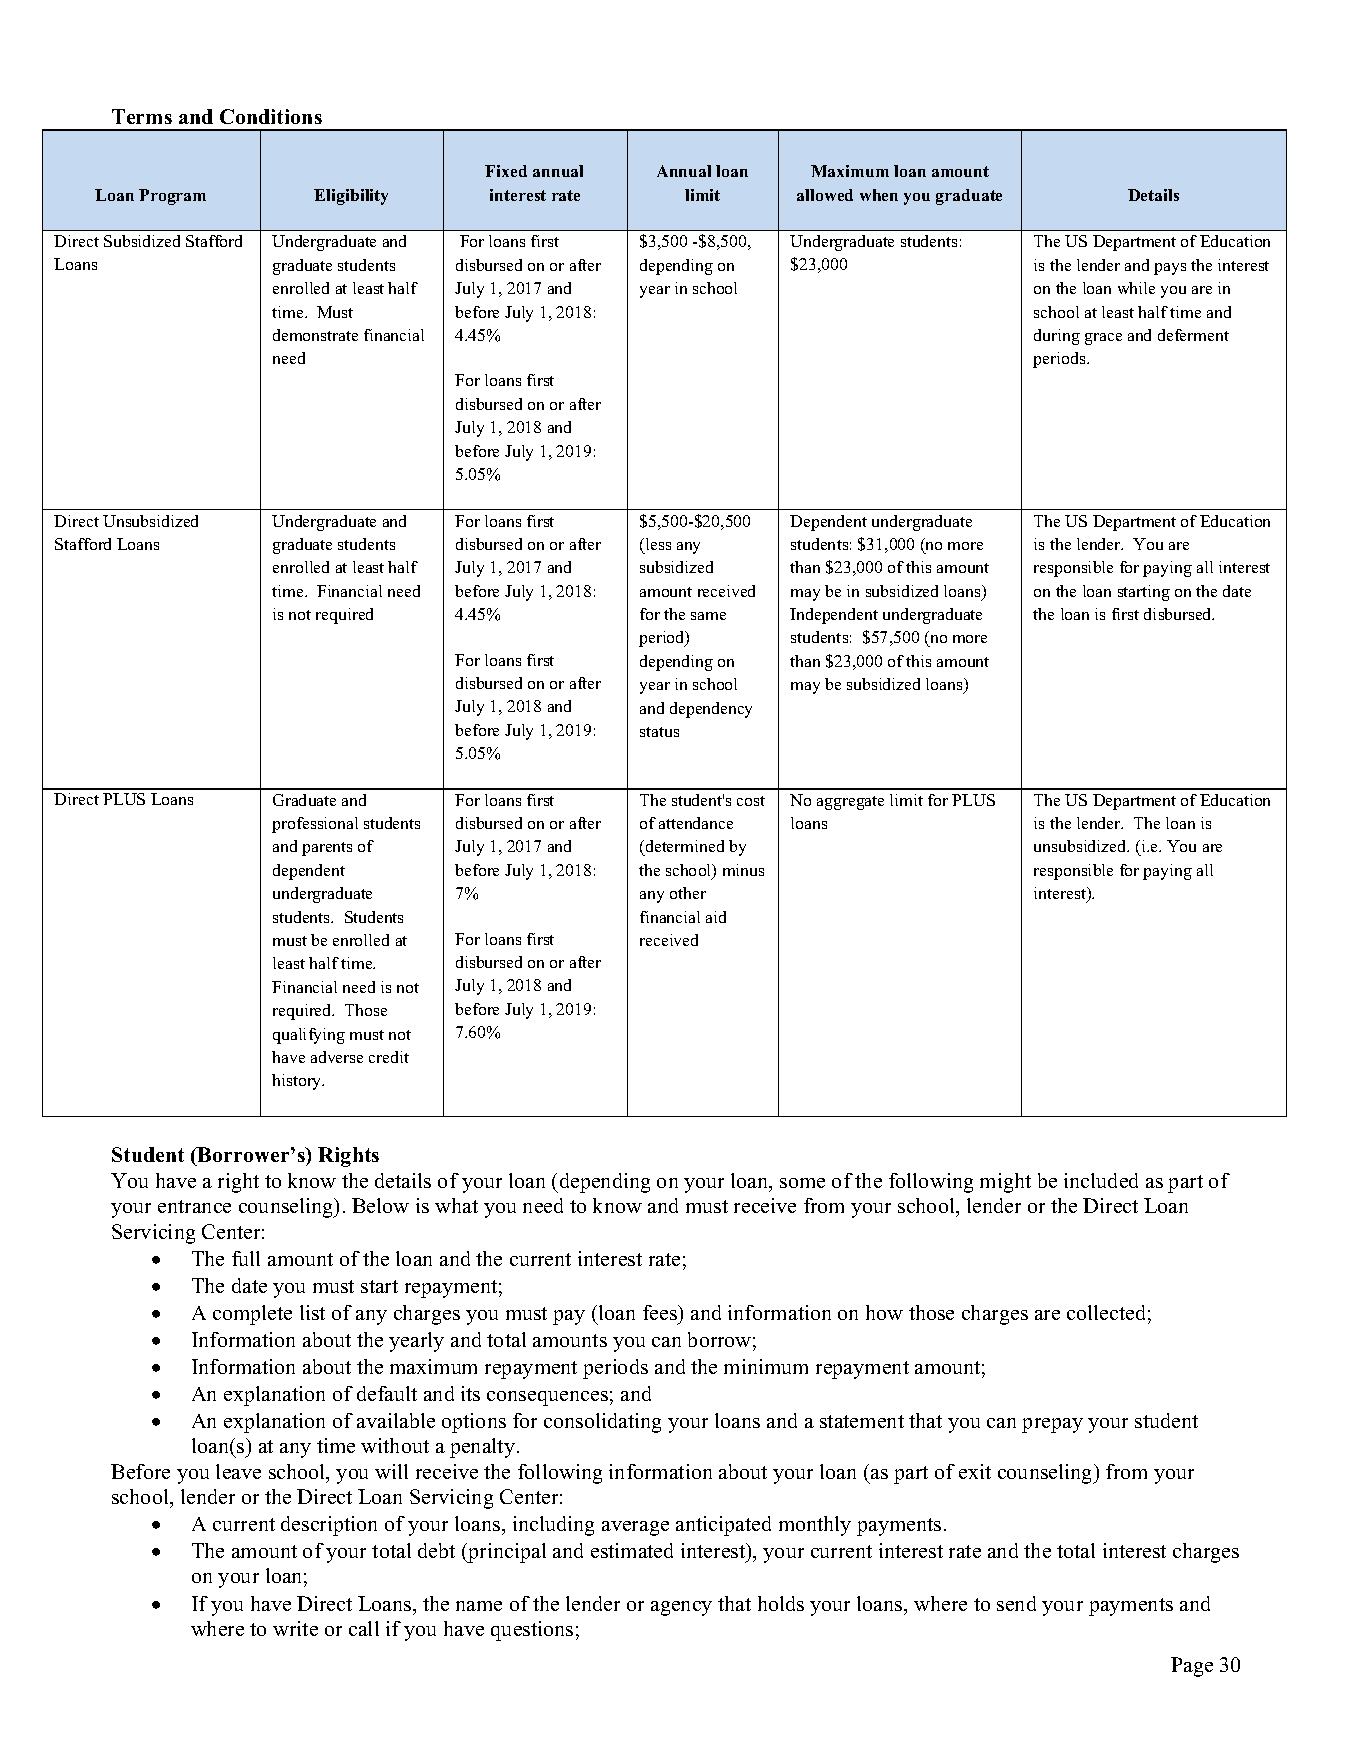 Image resolution: width=1353 pixels, height=1751 pixels. I want to click on Conditions, so click(271, 116).
